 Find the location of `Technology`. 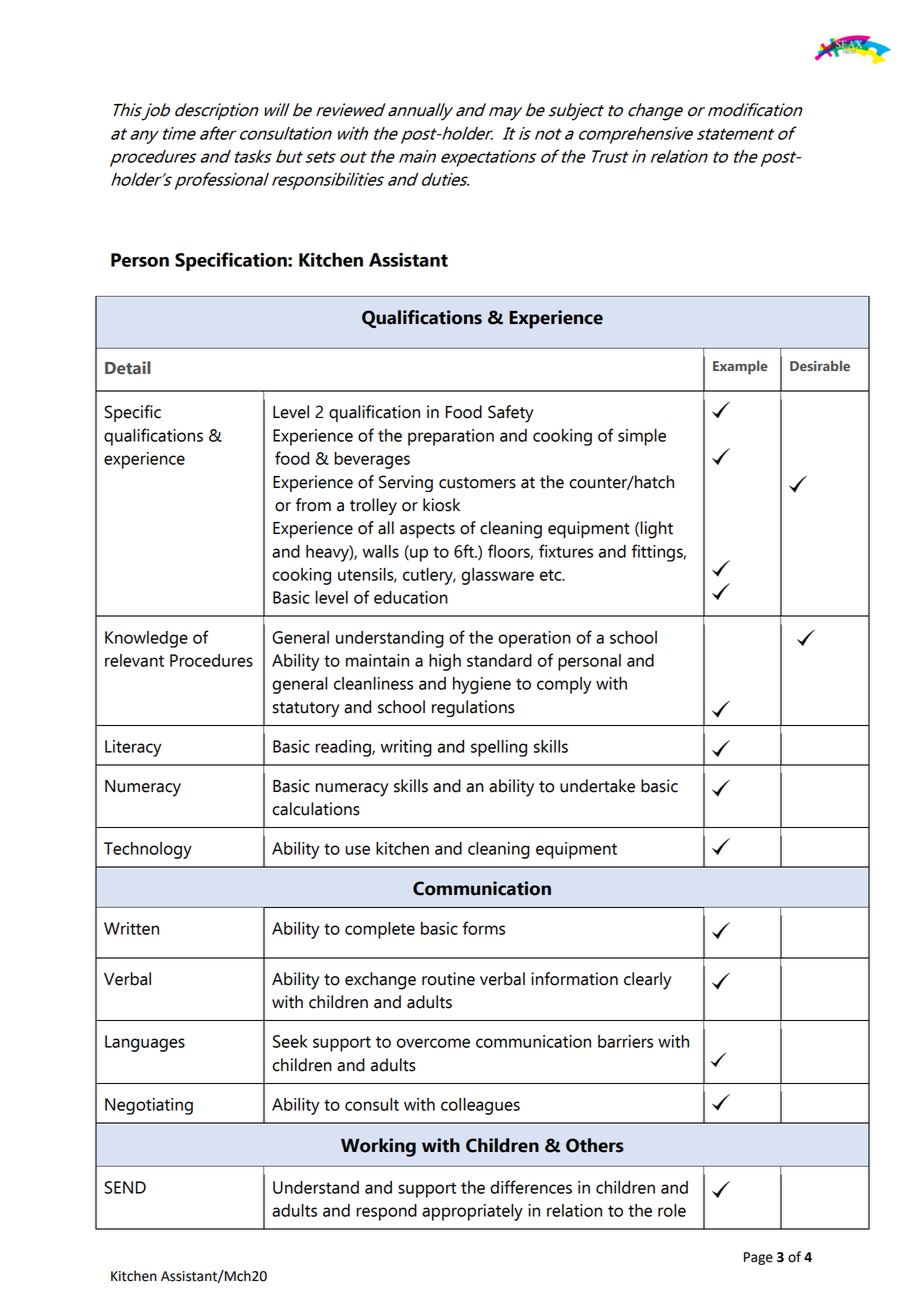

Technology is located at coordinates (148, 850).
